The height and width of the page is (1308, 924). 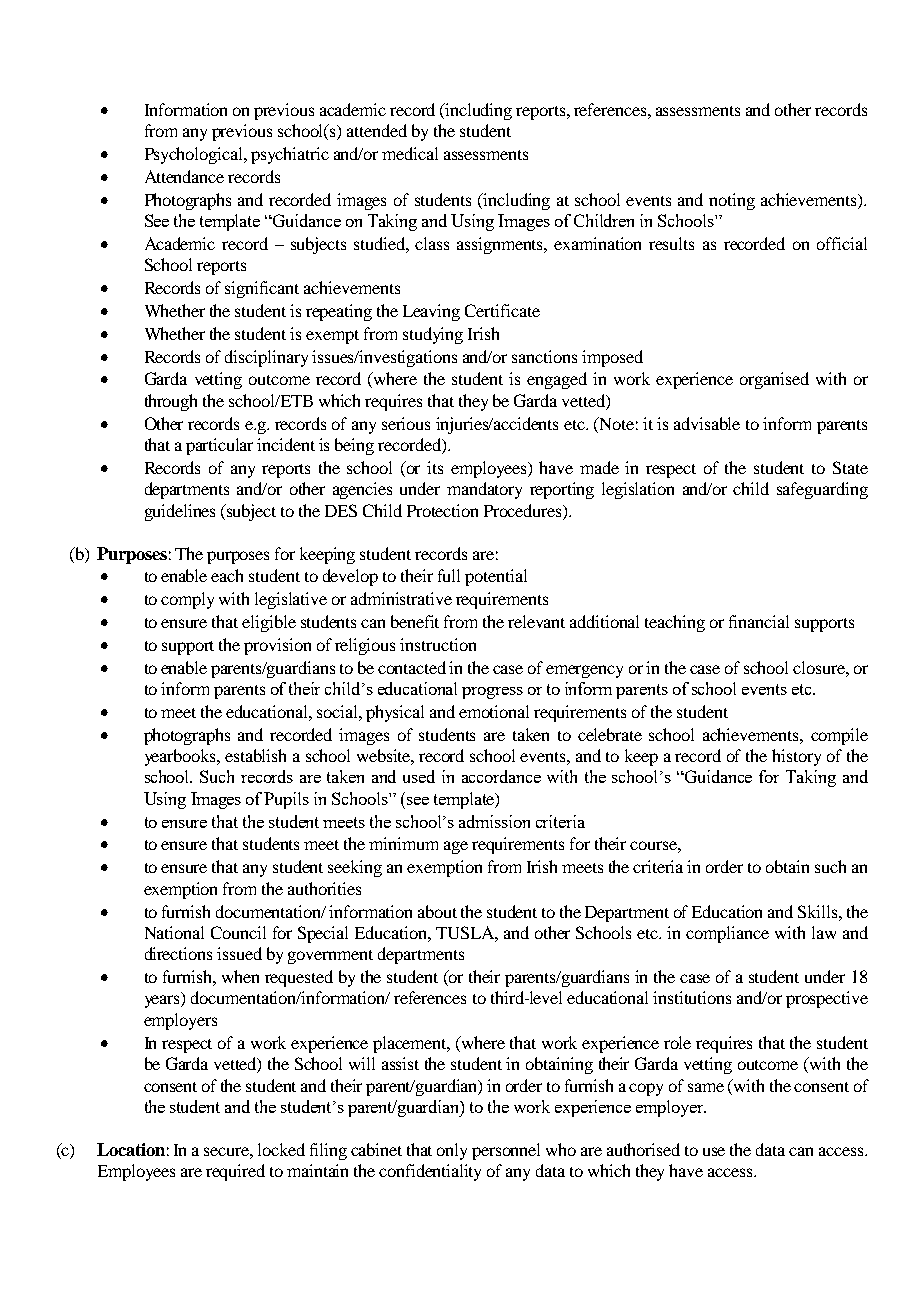 I want to click on financial, so click(x=759, y=621).
